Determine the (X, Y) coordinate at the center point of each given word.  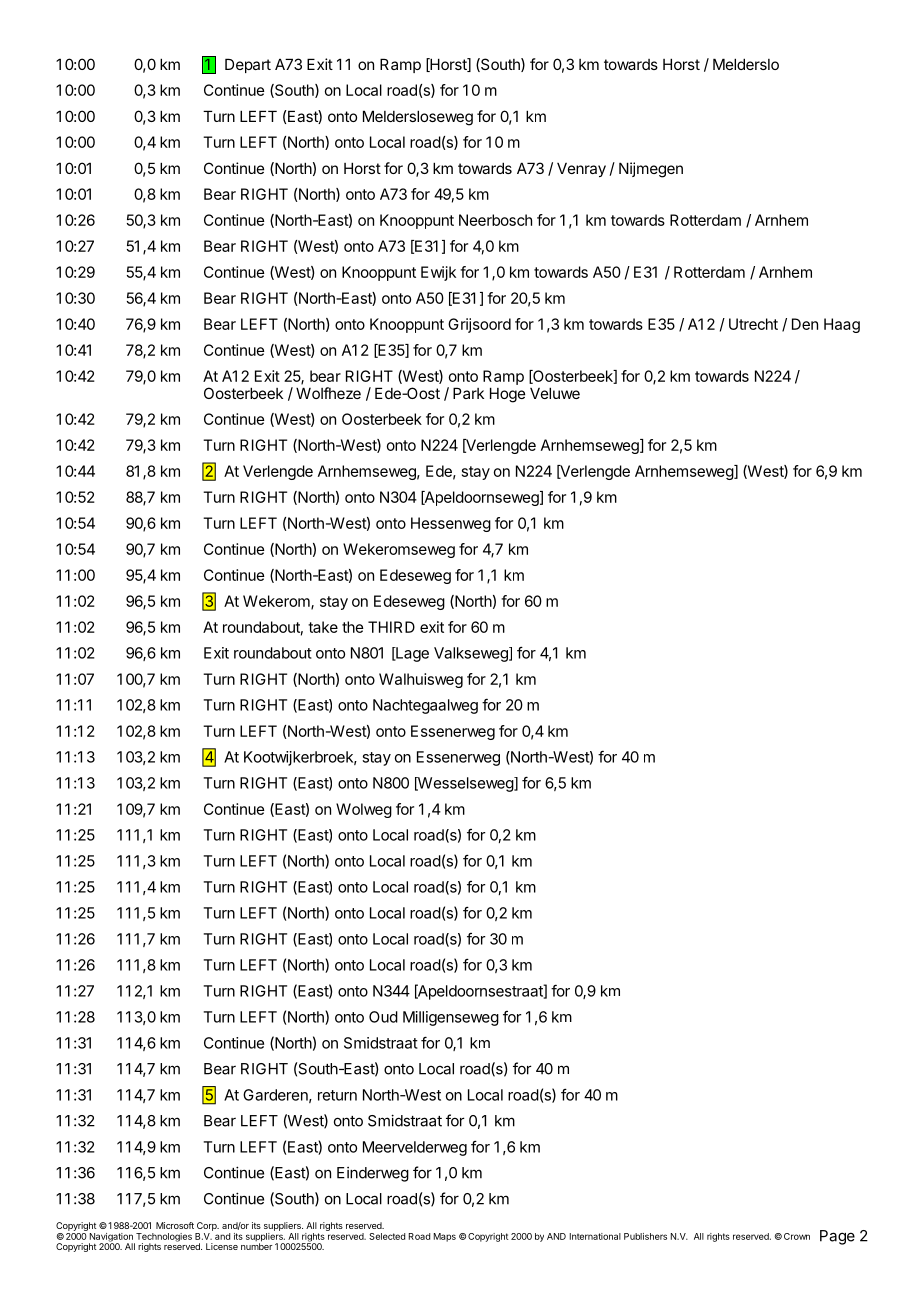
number (256, 1245)
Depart (248, 65)
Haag (842, 325)
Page (837, 1237)
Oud (383, 1017)
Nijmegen (651, 170)
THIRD (391, 627)
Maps (445, 1237)
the (353, 627)
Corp (208, 1226)
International (595, 1236)
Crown (797, 1236)
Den (805, 324)
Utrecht (753, 324)
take (323, 627)
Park (468, 393)
